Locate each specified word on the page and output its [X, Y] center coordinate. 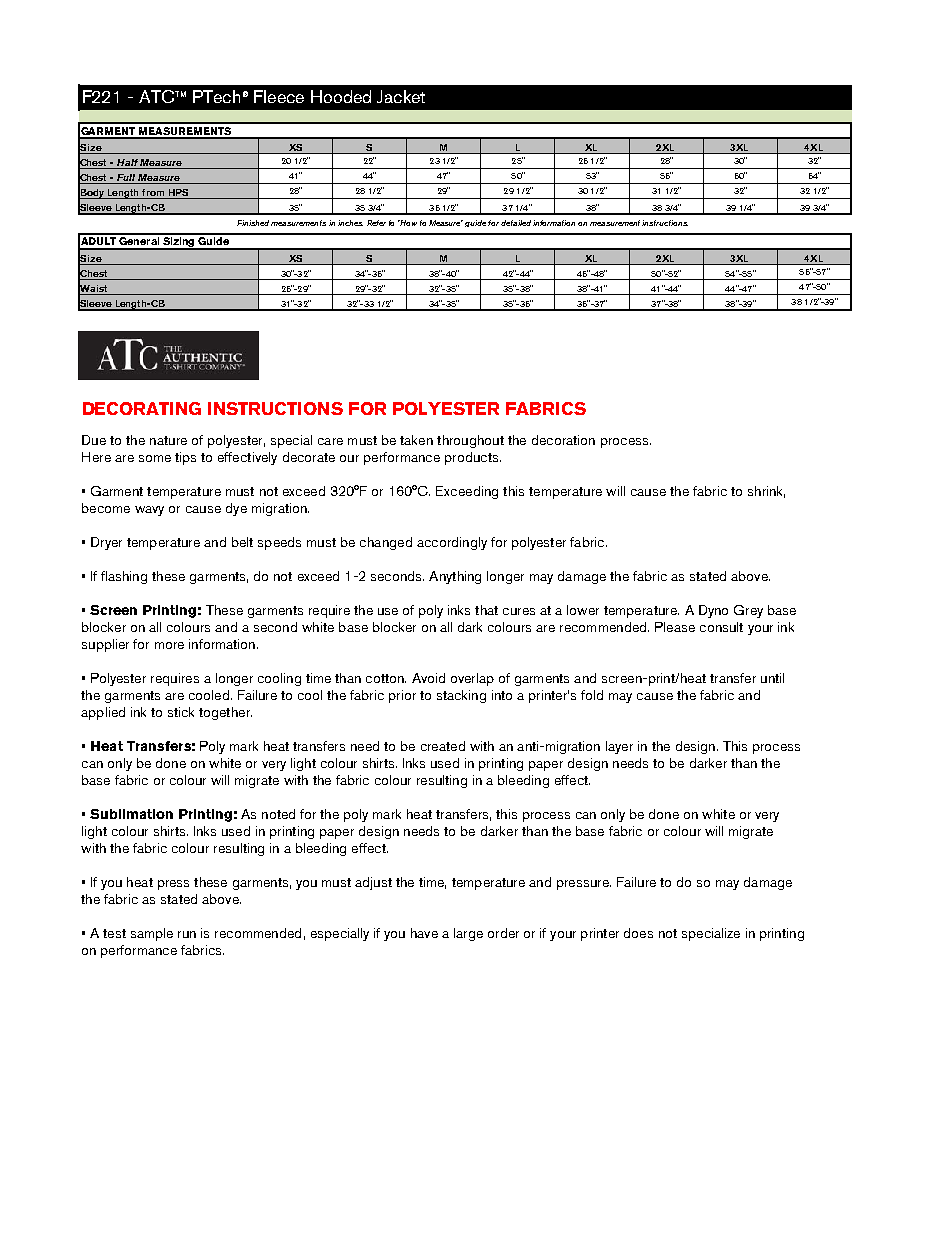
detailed [517, 223]
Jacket [401, 96]
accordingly [452, 543]
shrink [766, 492]
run [187, 934]
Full [126, 179]
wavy [149, 511]
